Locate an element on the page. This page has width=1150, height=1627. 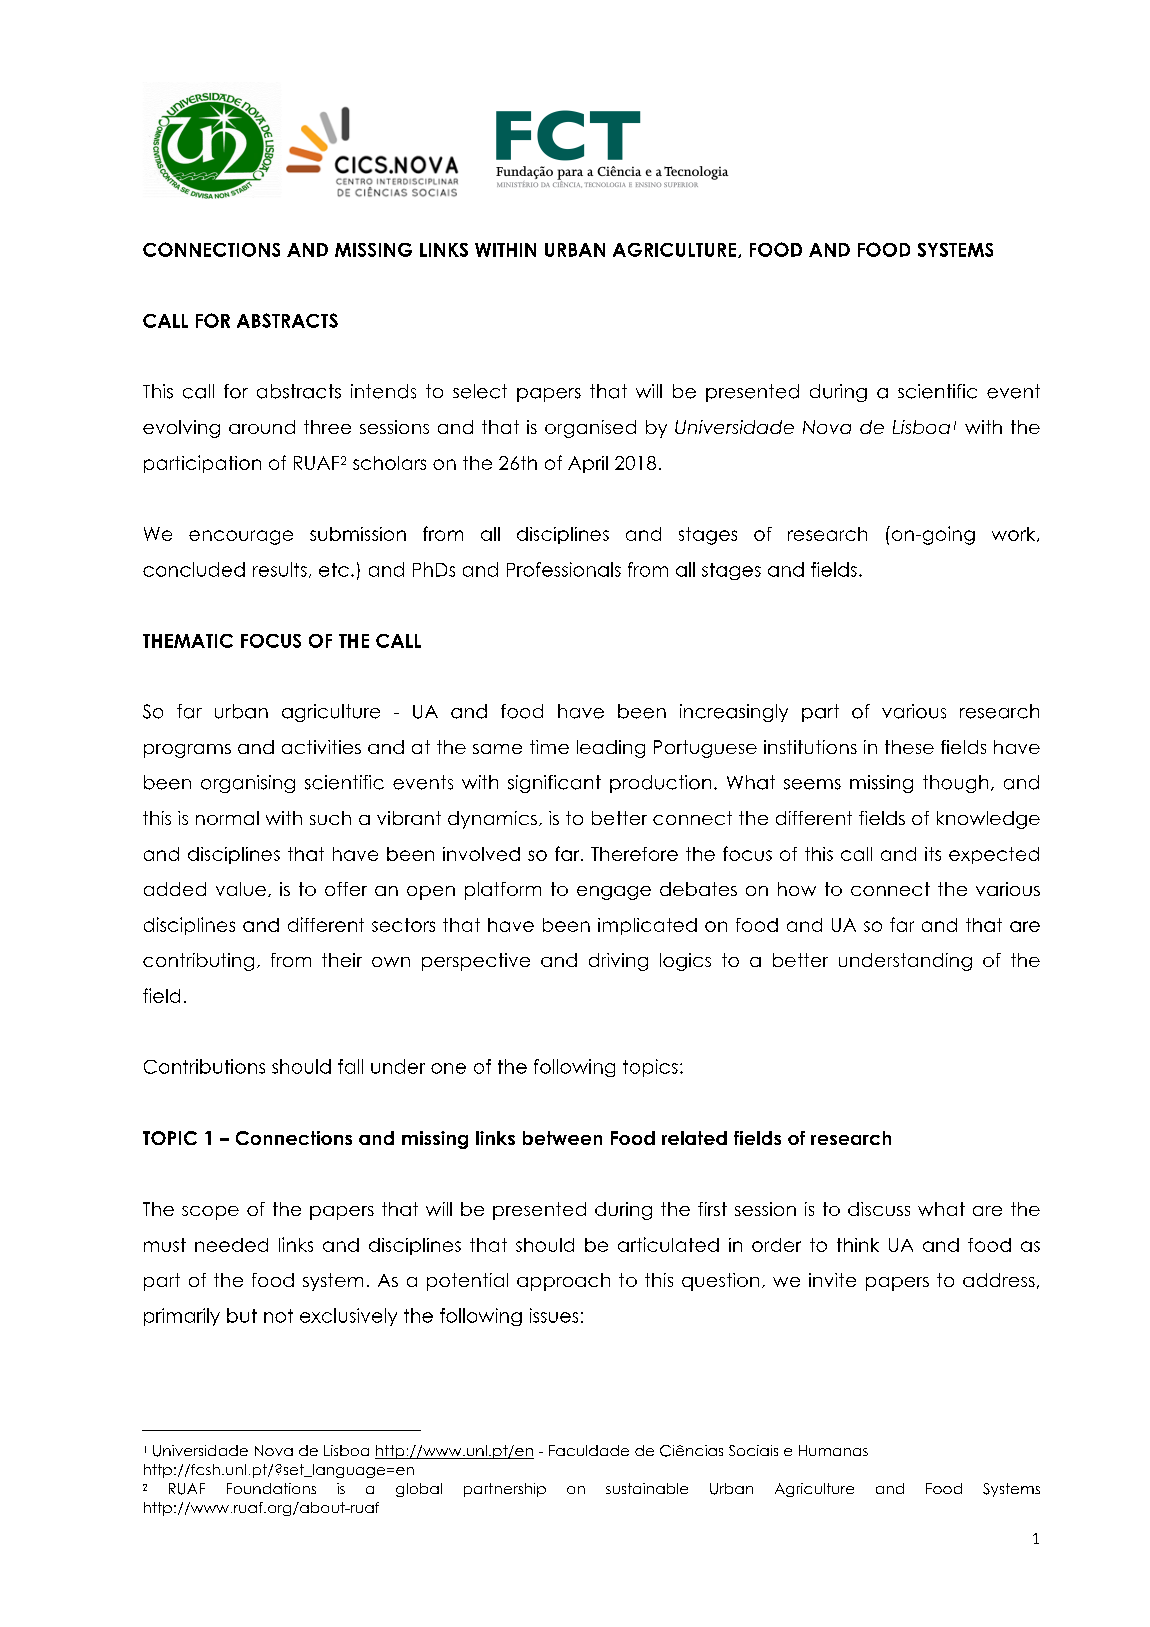
around is located at coordinates (262, 427).
